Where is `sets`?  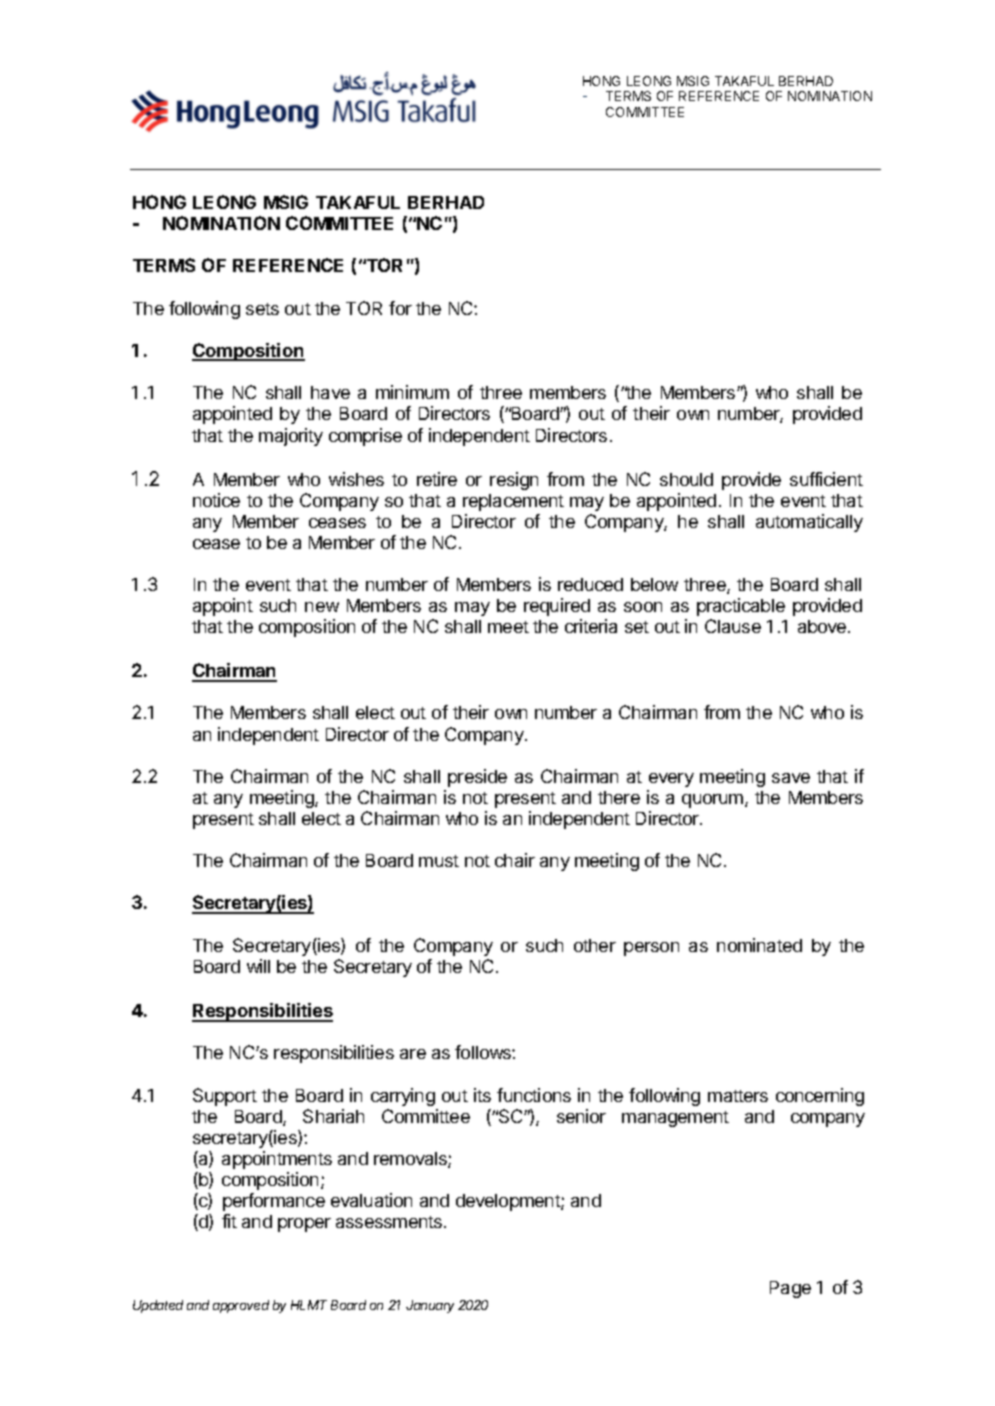 sets is located at coordinates (262, 309).
